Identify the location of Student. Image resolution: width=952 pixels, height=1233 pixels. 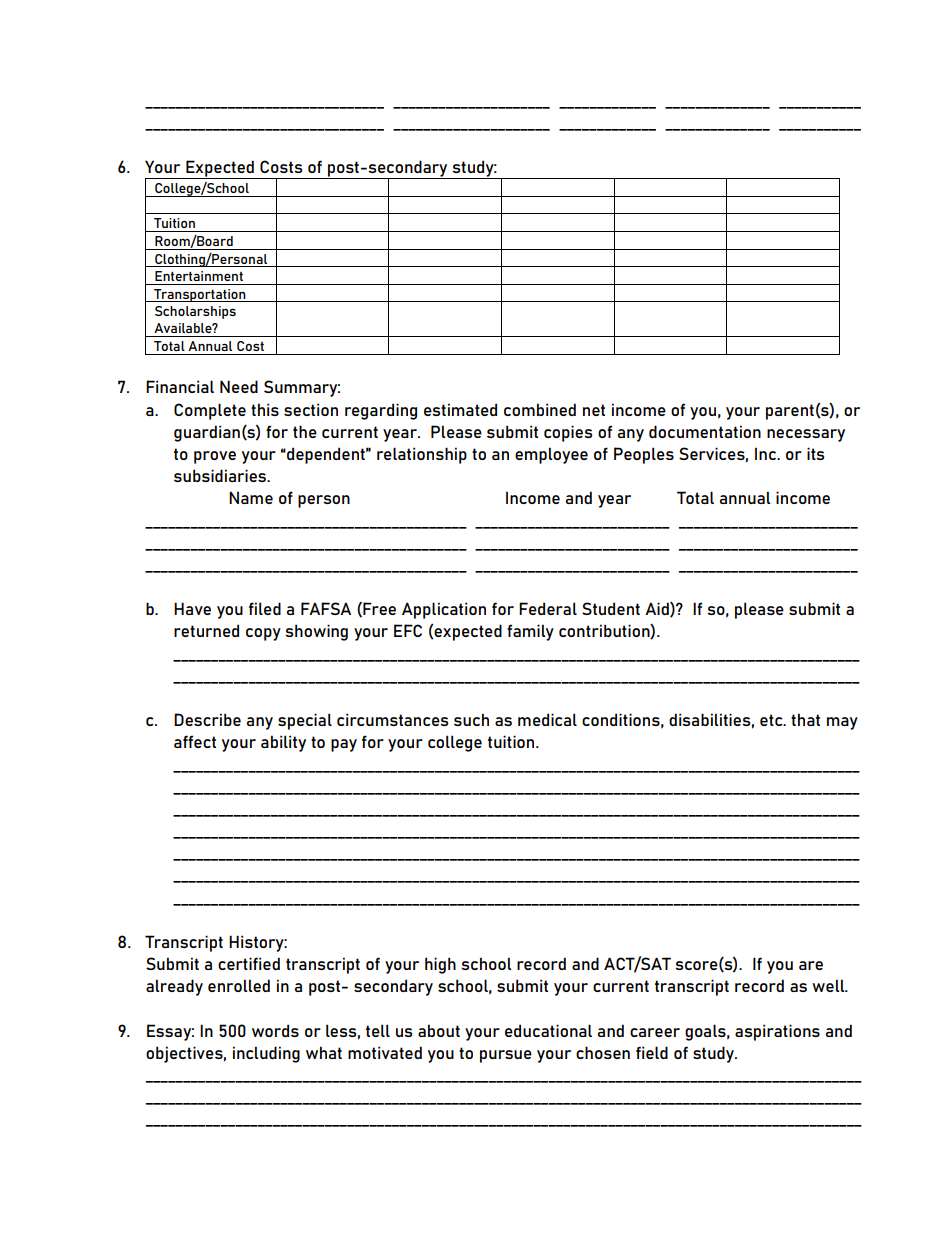
(611, 608).
